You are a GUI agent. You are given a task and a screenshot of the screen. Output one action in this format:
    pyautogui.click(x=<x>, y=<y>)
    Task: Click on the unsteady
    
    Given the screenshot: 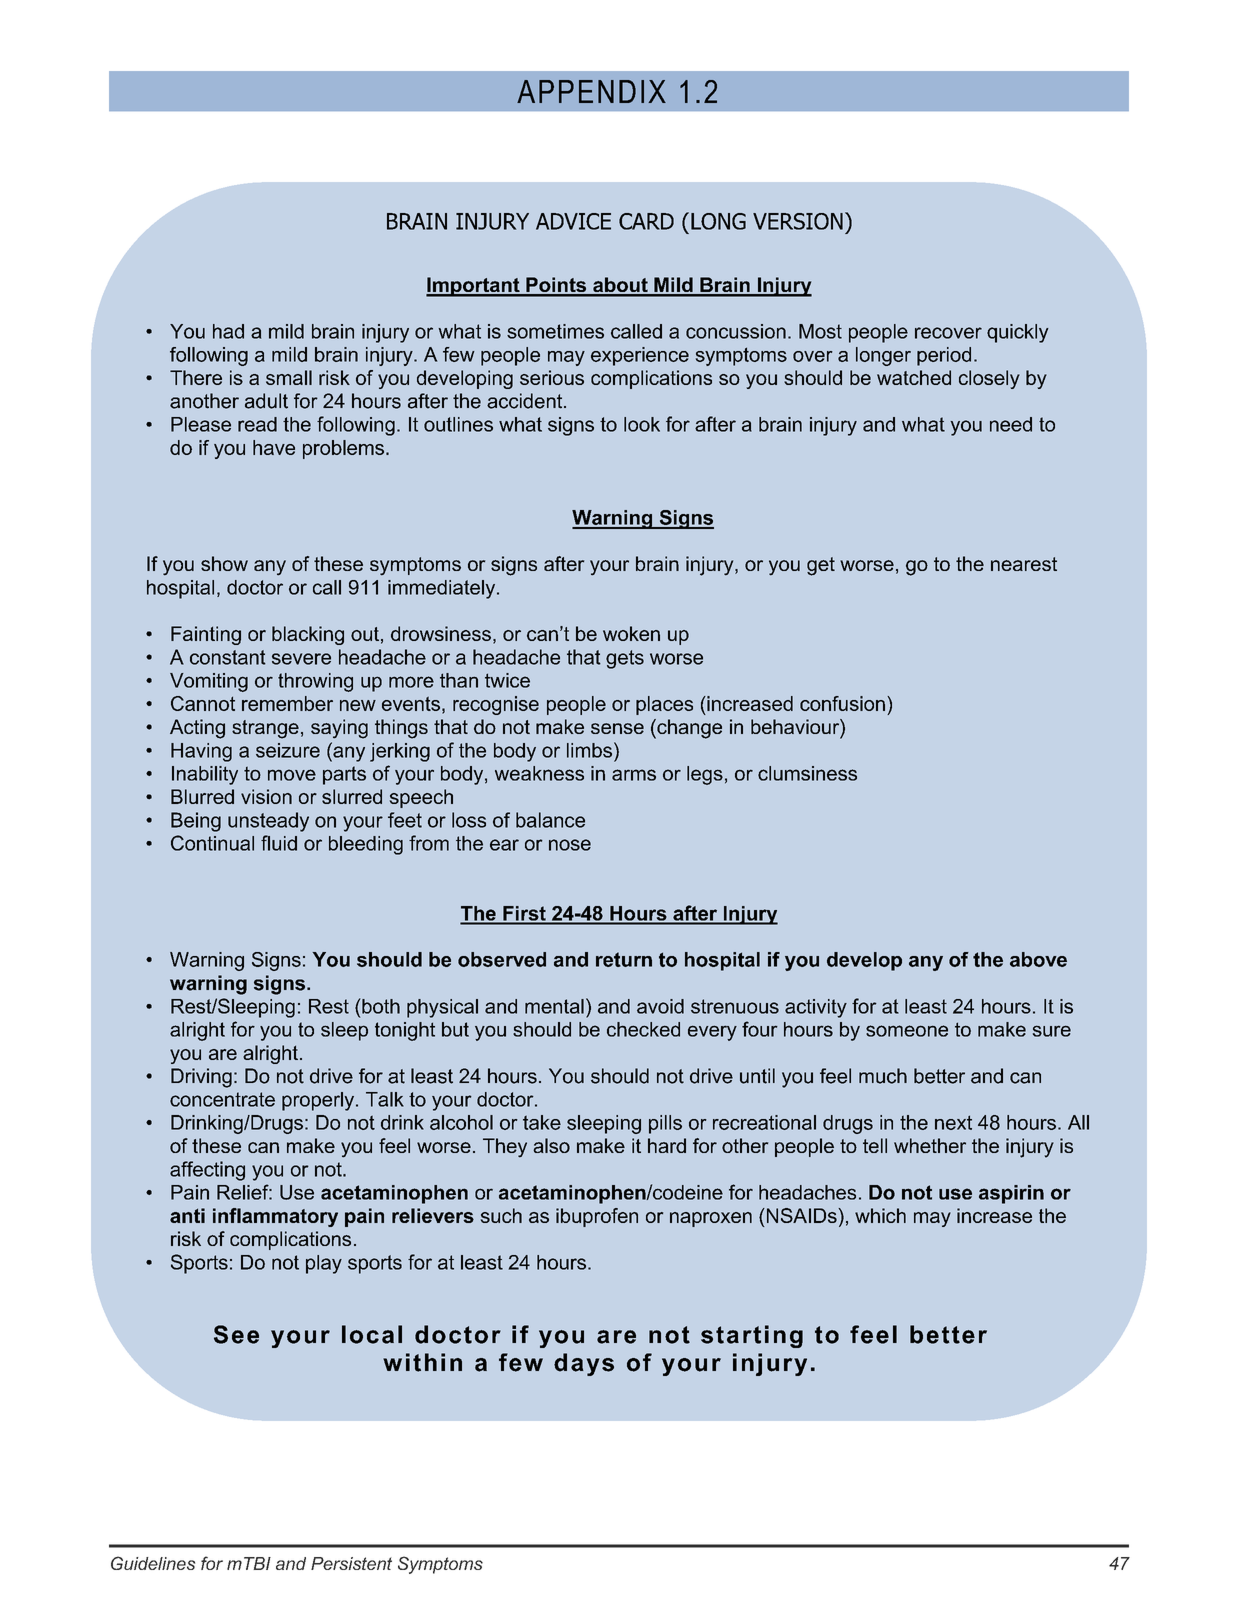 What is the action you would take?
    pyautogui.click(x=268, y=822)
